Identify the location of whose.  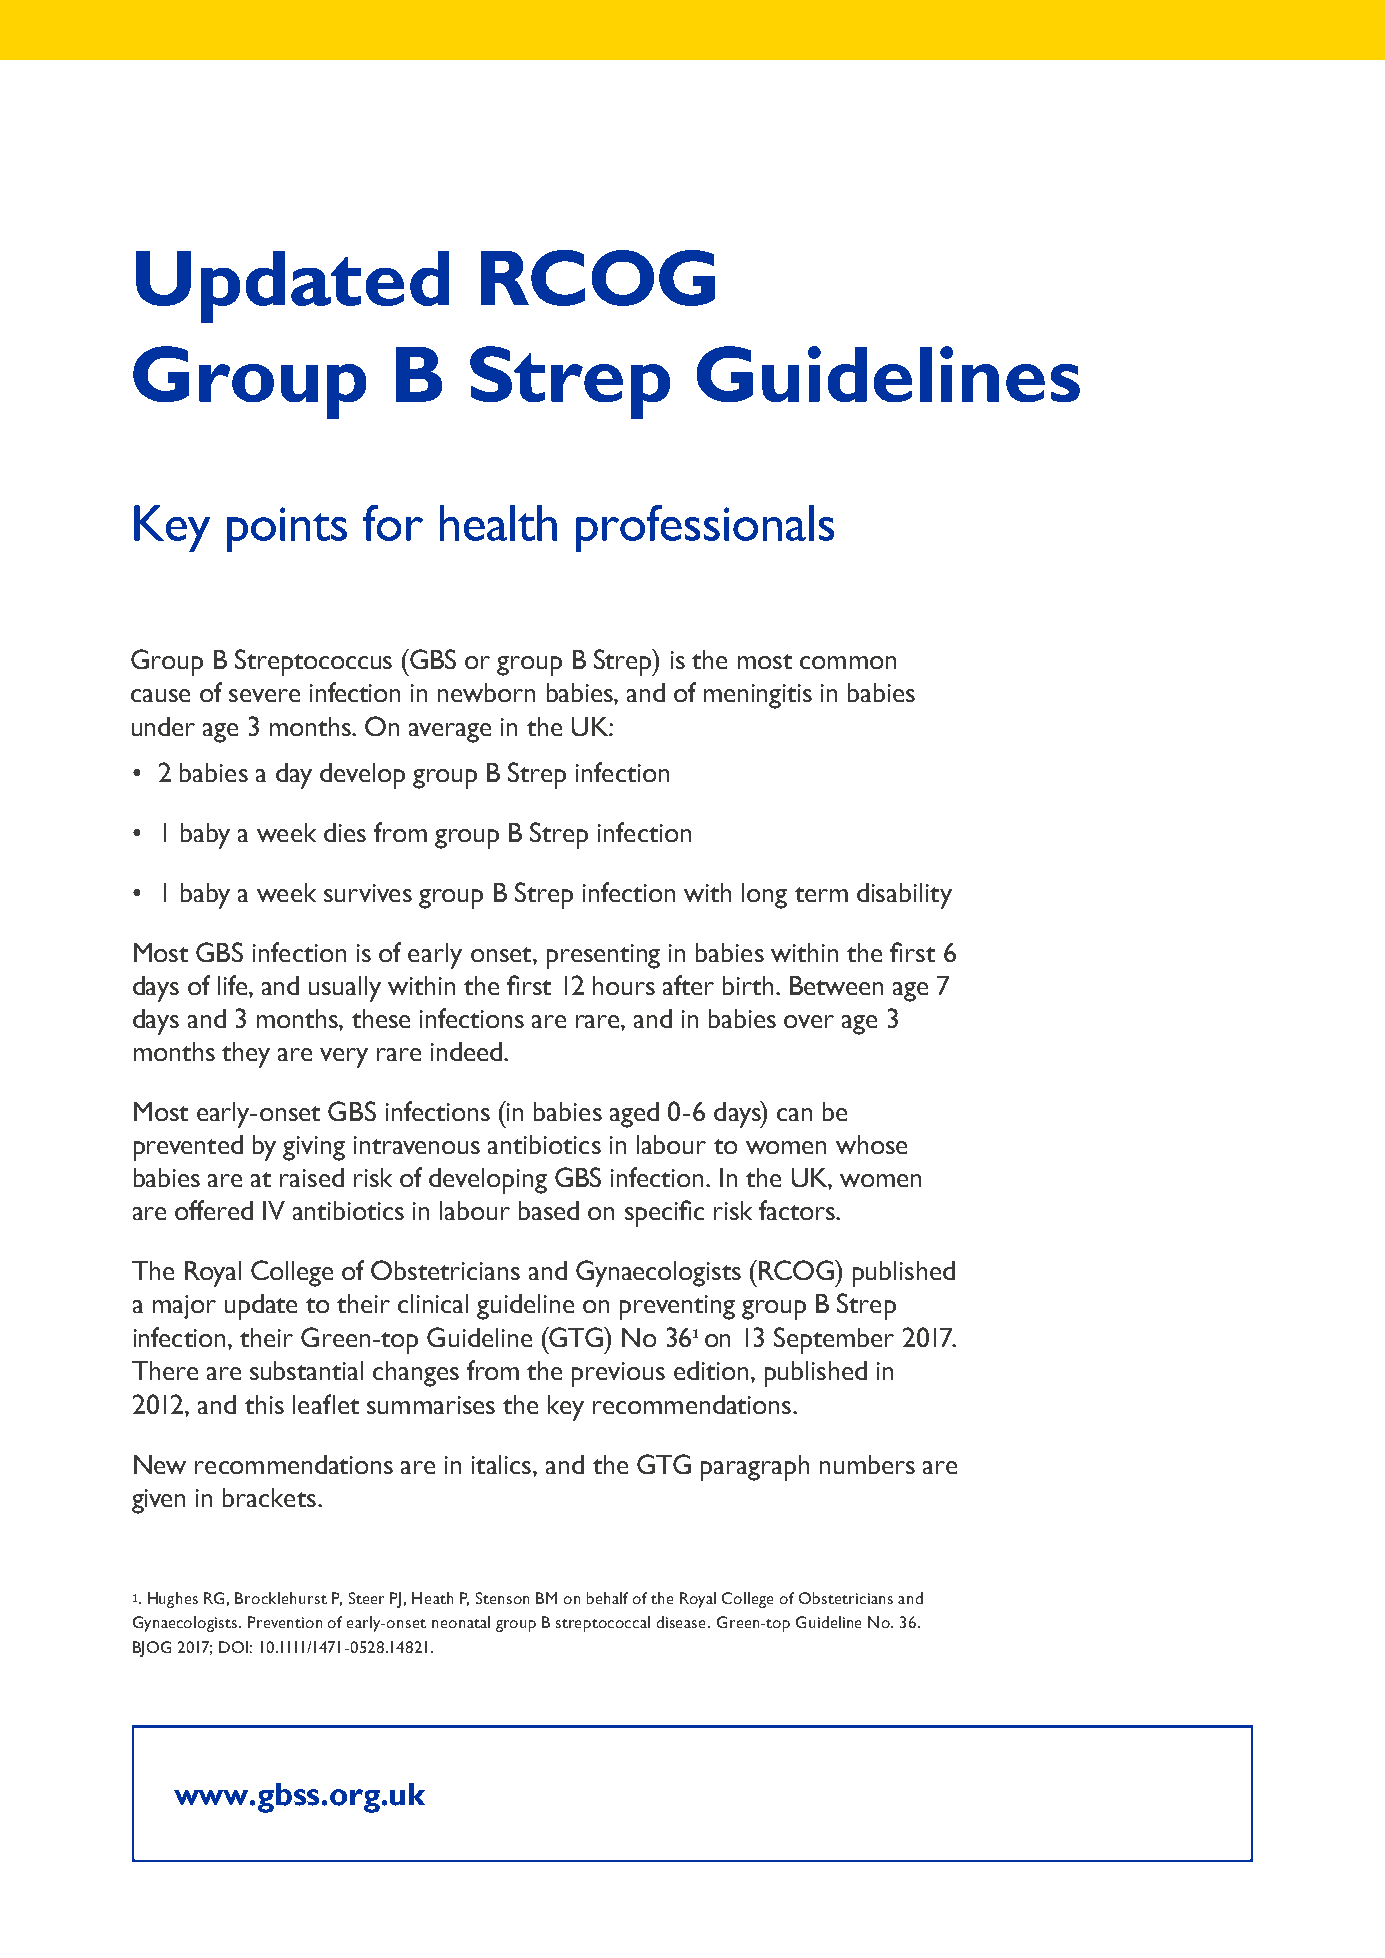
(871, 1144).
